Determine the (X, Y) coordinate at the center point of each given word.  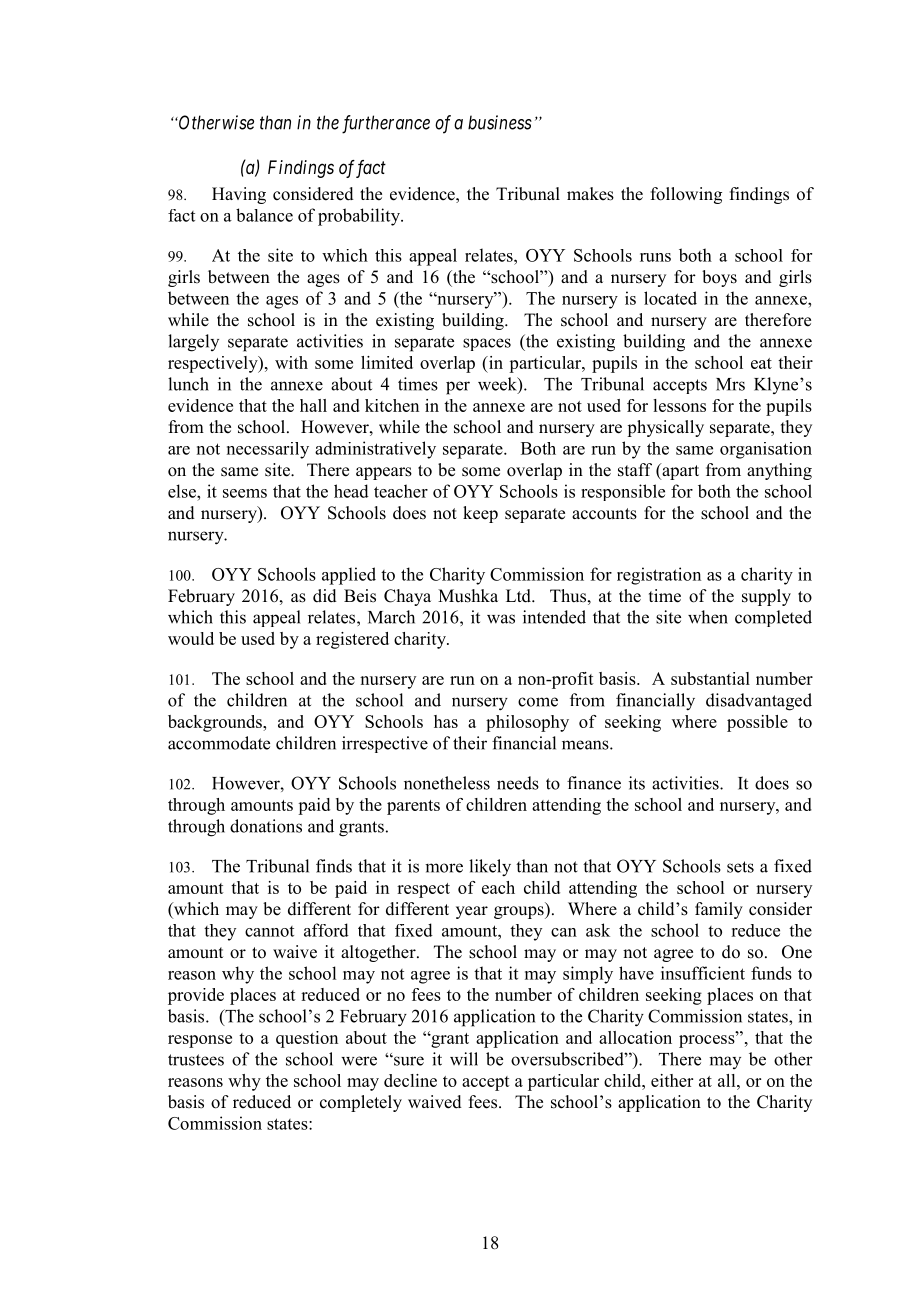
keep (480, 514)
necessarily (268, 450)
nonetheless (447, 783)
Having (239, 195)
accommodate (219, 743)
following (686, 195)
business (500, 122)
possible (757, 723)
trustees (196, 1060)
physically (665, 428)
